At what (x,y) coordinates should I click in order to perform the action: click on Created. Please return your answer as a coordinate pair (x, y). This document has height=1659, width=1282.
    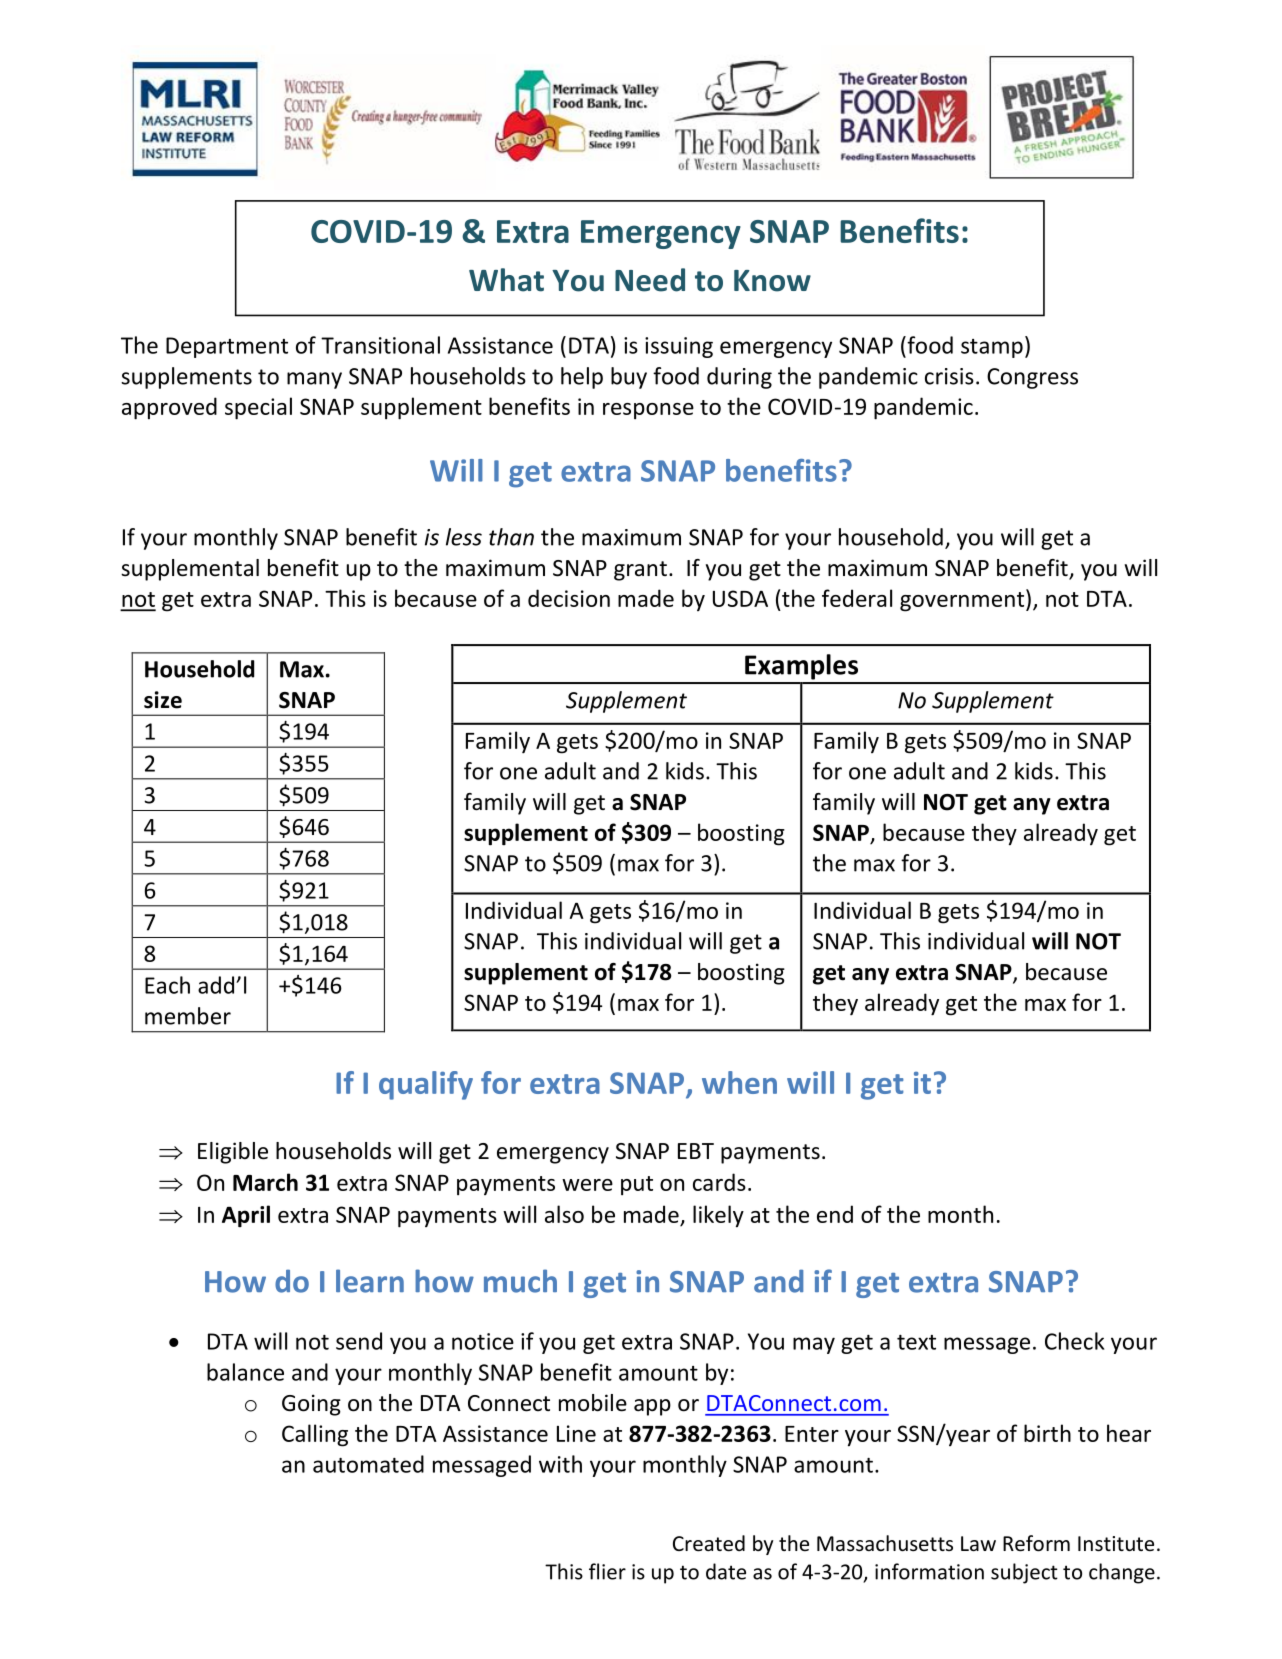
    Looking at the image, I should click on (709, 1543).
